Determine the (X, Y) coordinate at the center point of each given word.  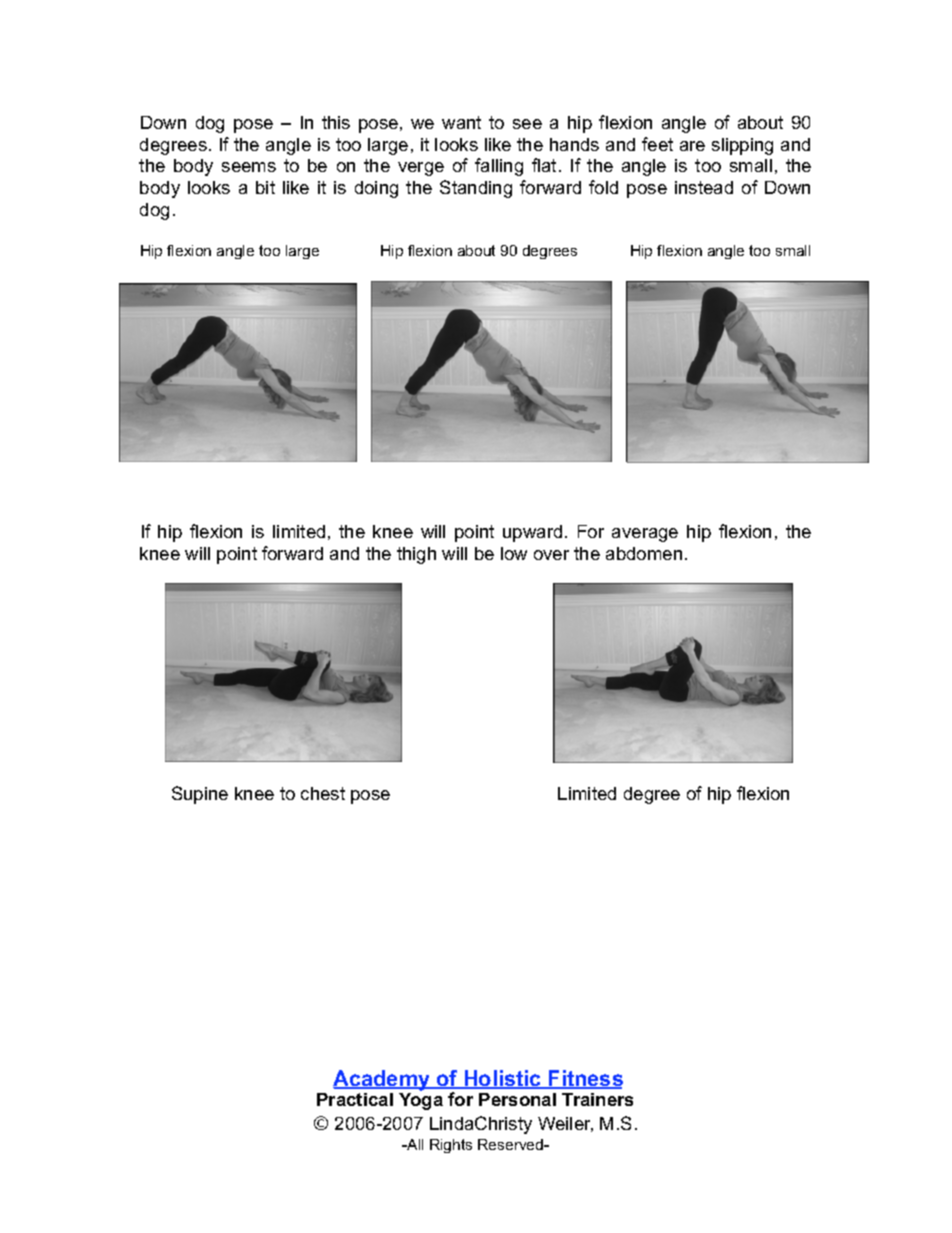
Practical (355, 1099)
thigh (416, 555)
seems (249, 167)
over (551, 555)
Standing (476, 189)
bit (265, 187)
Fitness (585, 1079)
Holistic (503, 1079)
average (645, 535)
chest (323, 793)
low (514, 553)
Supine (200, 795)
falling (499, 167)
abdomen (644, 553)
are (692, 146)
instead (704, 187)
